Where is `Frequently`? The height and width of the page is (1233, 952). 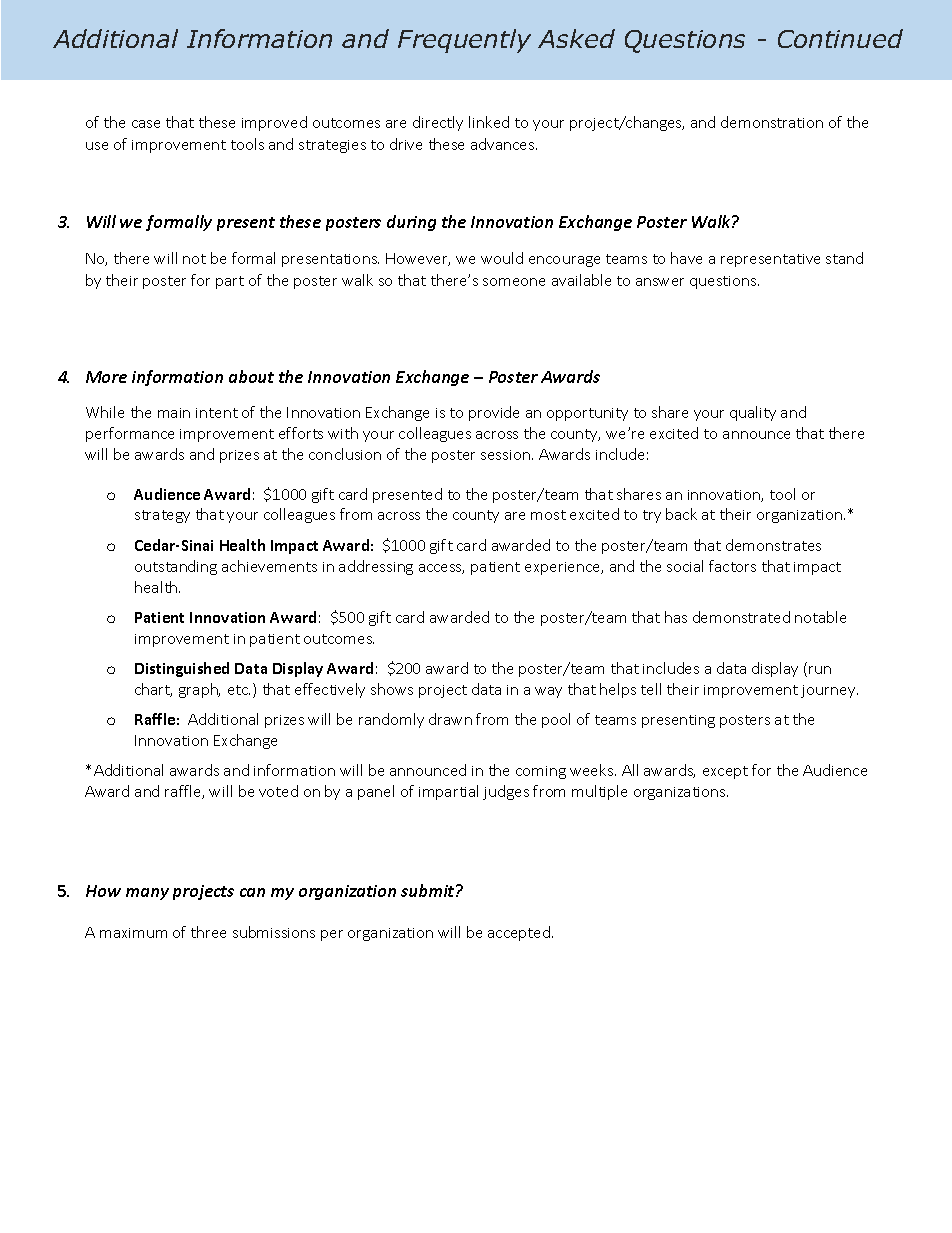 Frequently is located at coordinates (464, 41).
